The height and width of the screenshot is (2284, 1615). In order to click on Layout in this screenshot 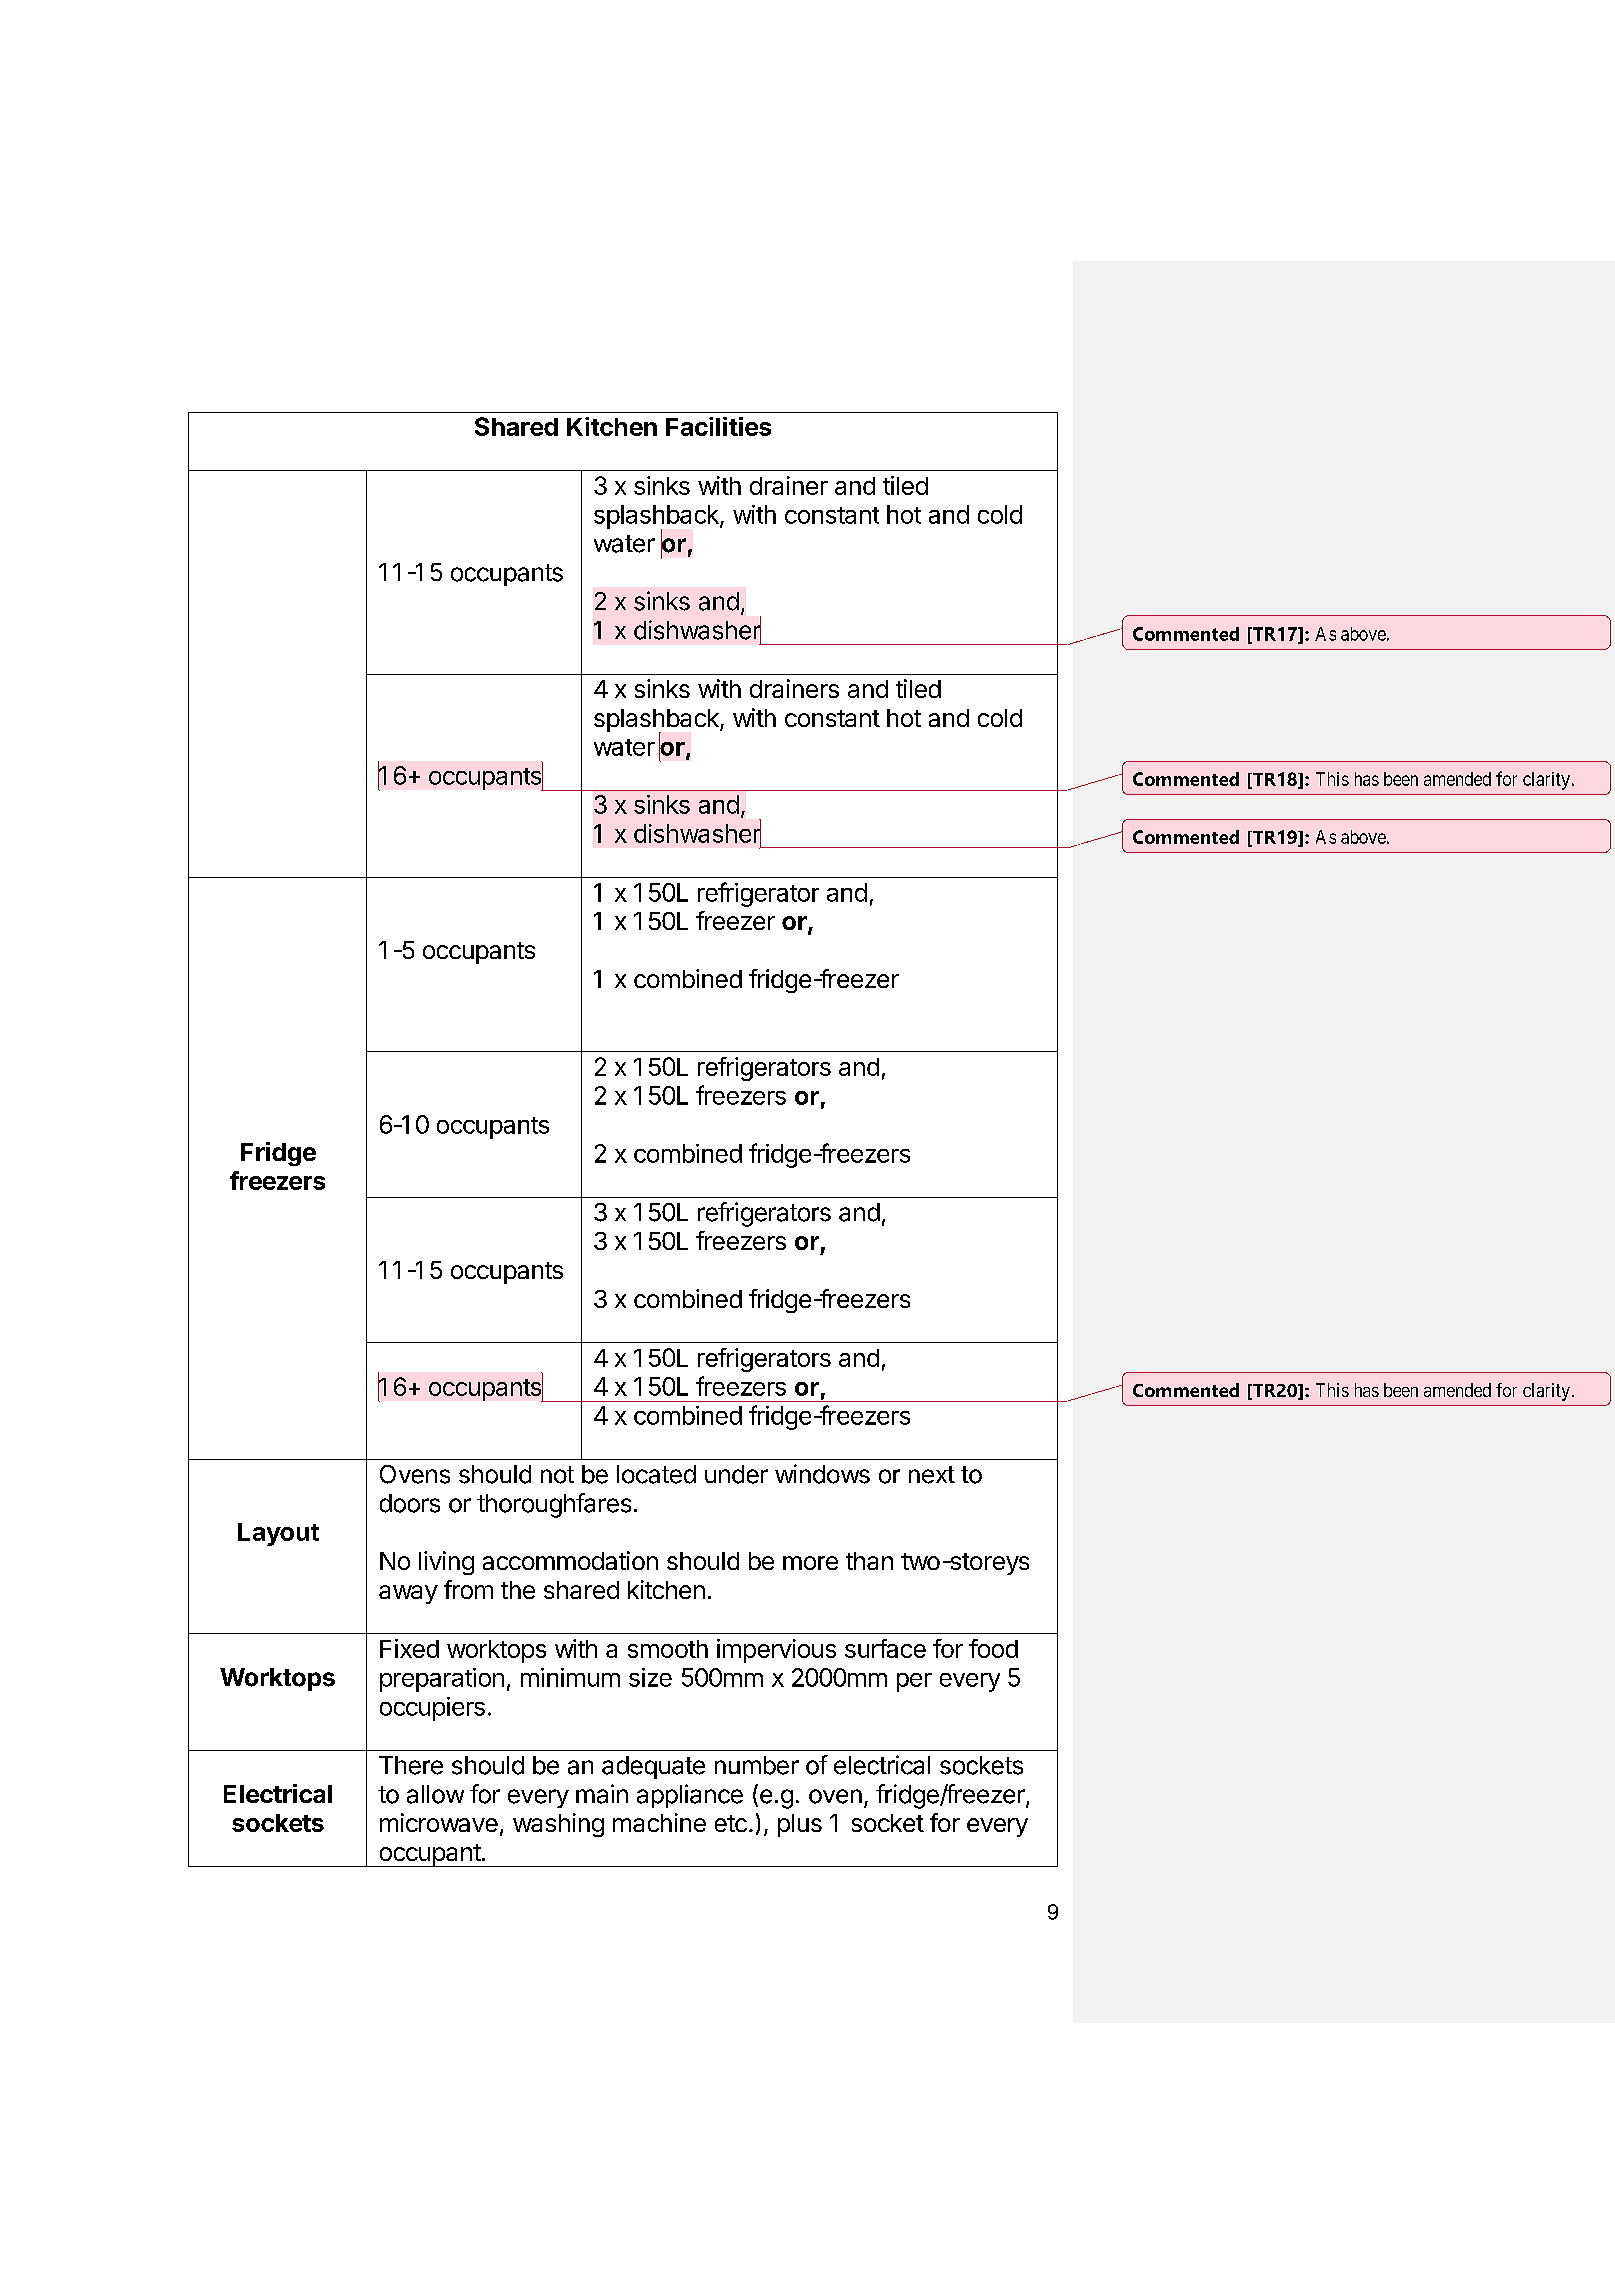, I will do `click(278, 1534)`.
